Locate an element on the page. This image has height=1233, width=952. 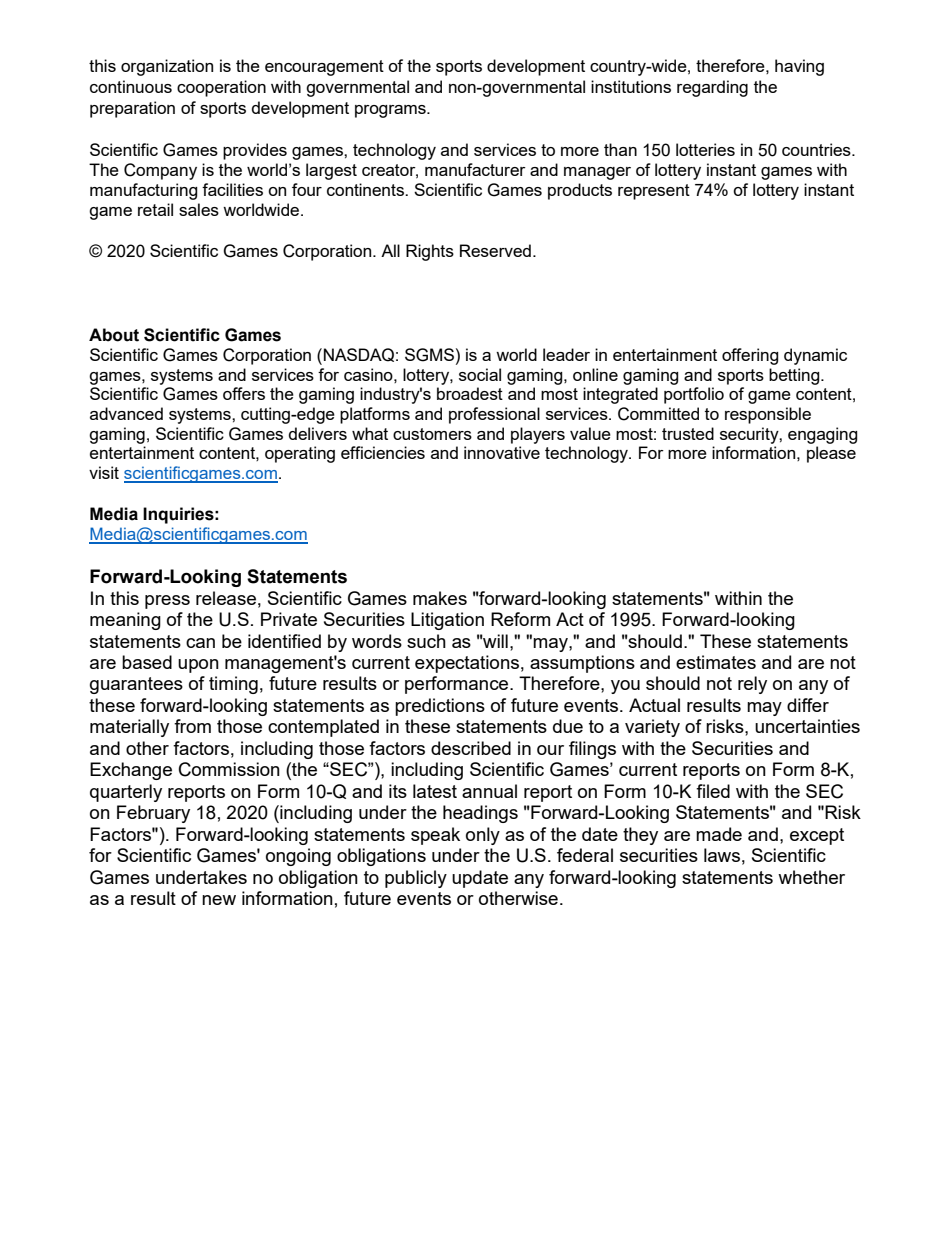
offering is located at coordinates (750, 356).
